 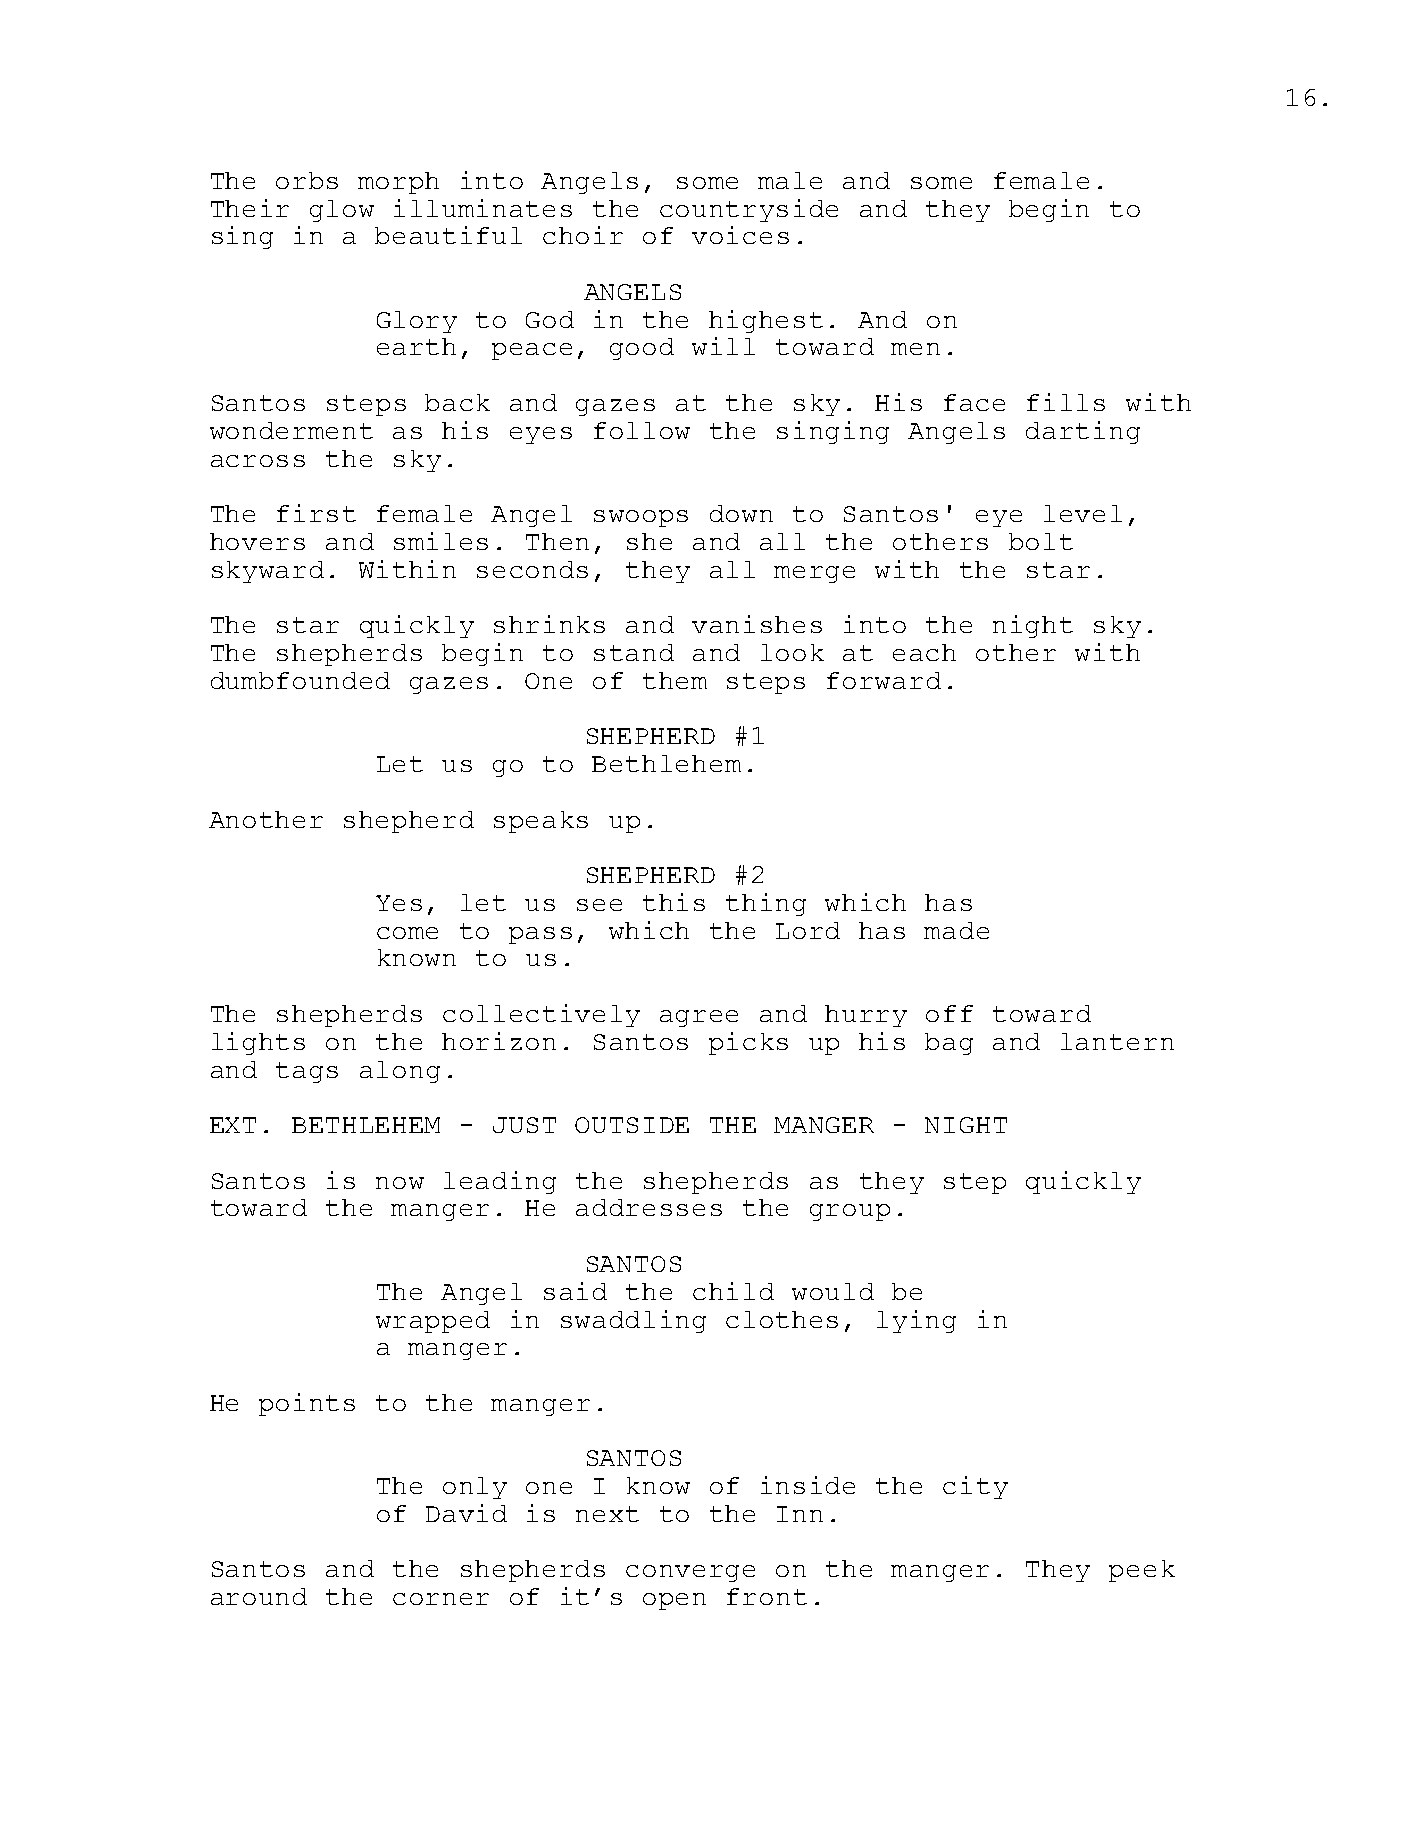 I want to click on down, so click(x=741, y=513).
